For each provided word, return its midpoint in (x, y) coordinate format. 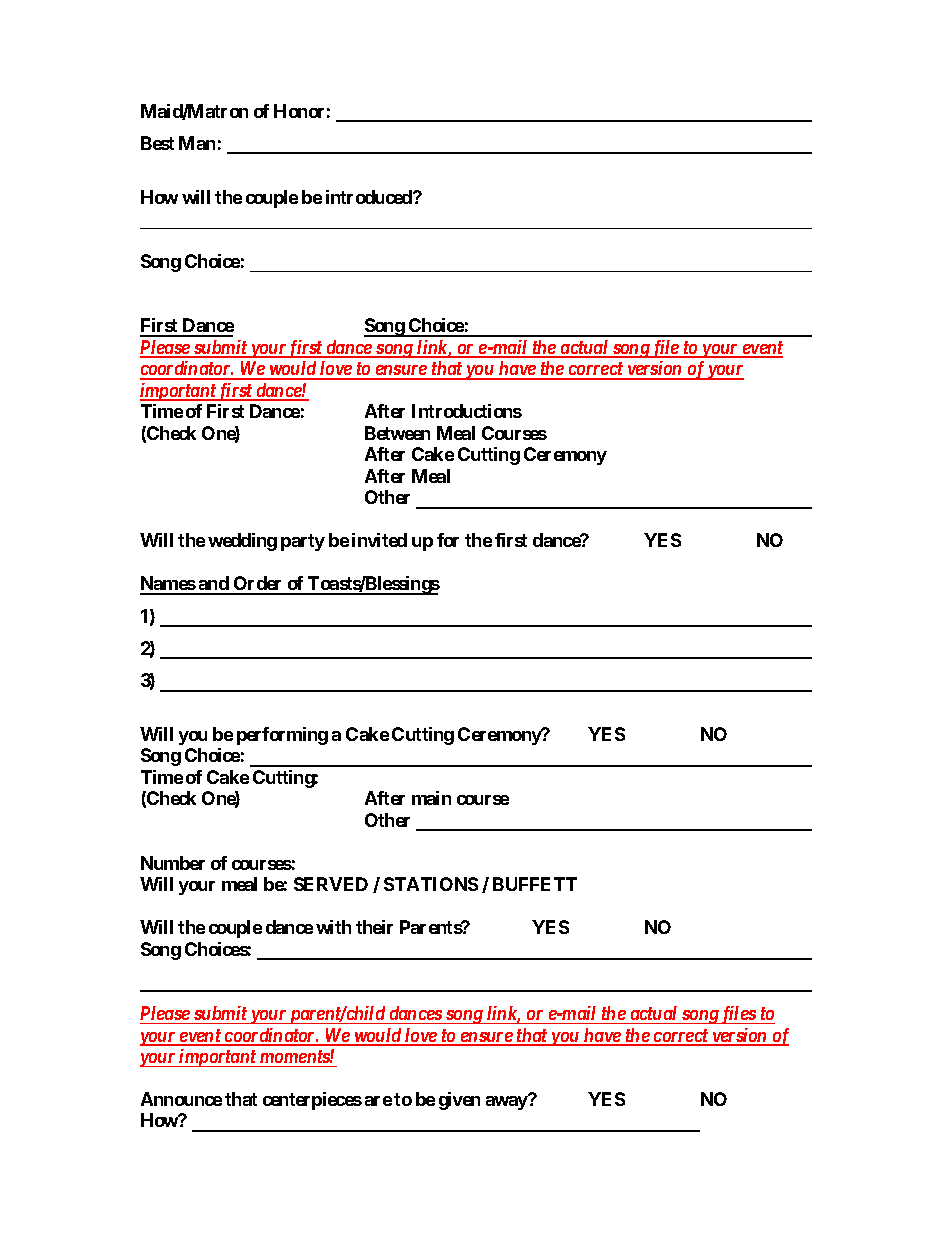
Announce (181, 1099)
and (213, 585)
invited (379, 540)
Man (197, 143)
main (431, 798)
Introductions (467, 411)
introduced (370, 197)
